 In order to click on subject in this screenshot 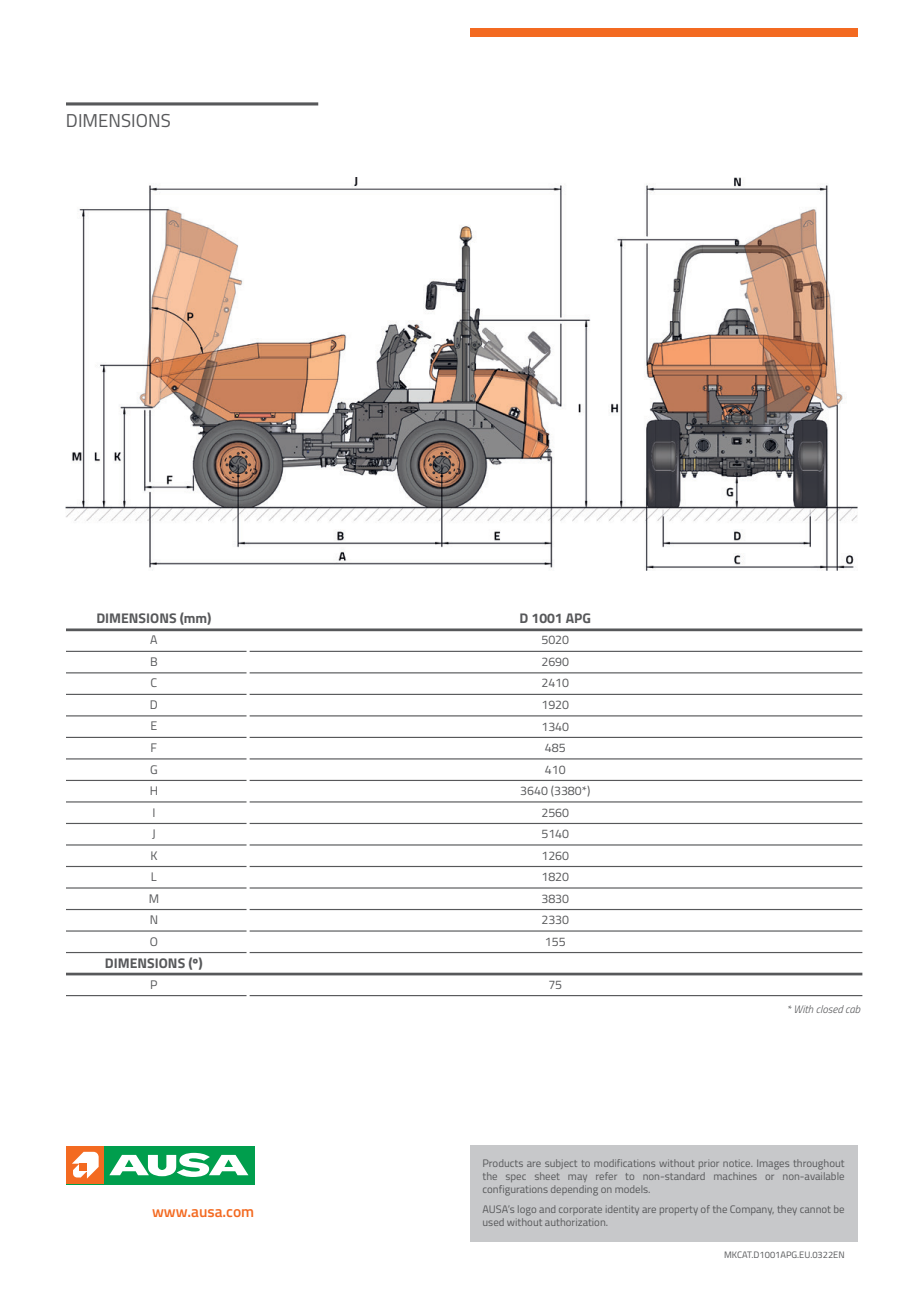, I will do `click(561, 1164)`.
